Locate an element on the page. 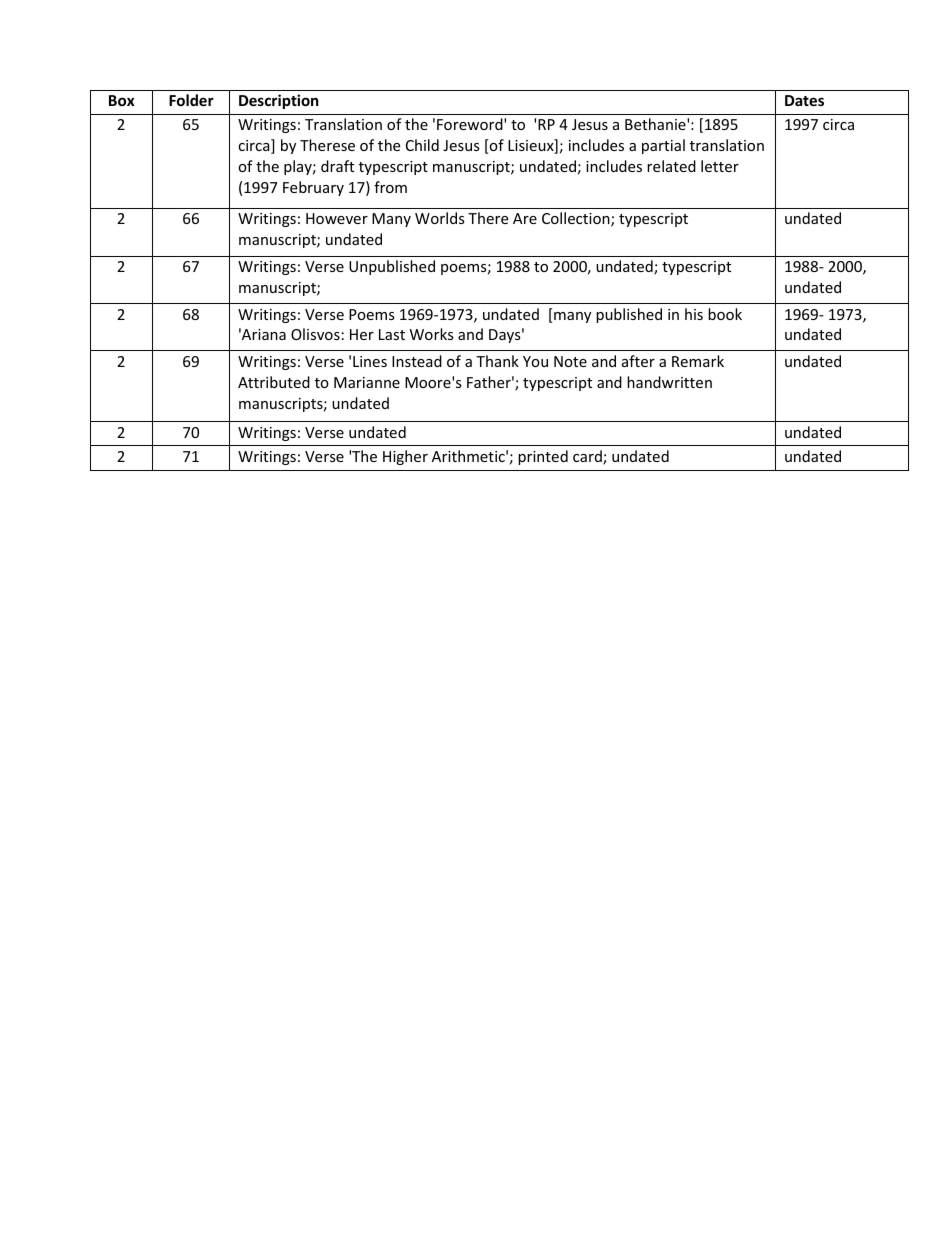 The width and height of the image is (952, 1233). Collection is located at coordinates (577, 219).
